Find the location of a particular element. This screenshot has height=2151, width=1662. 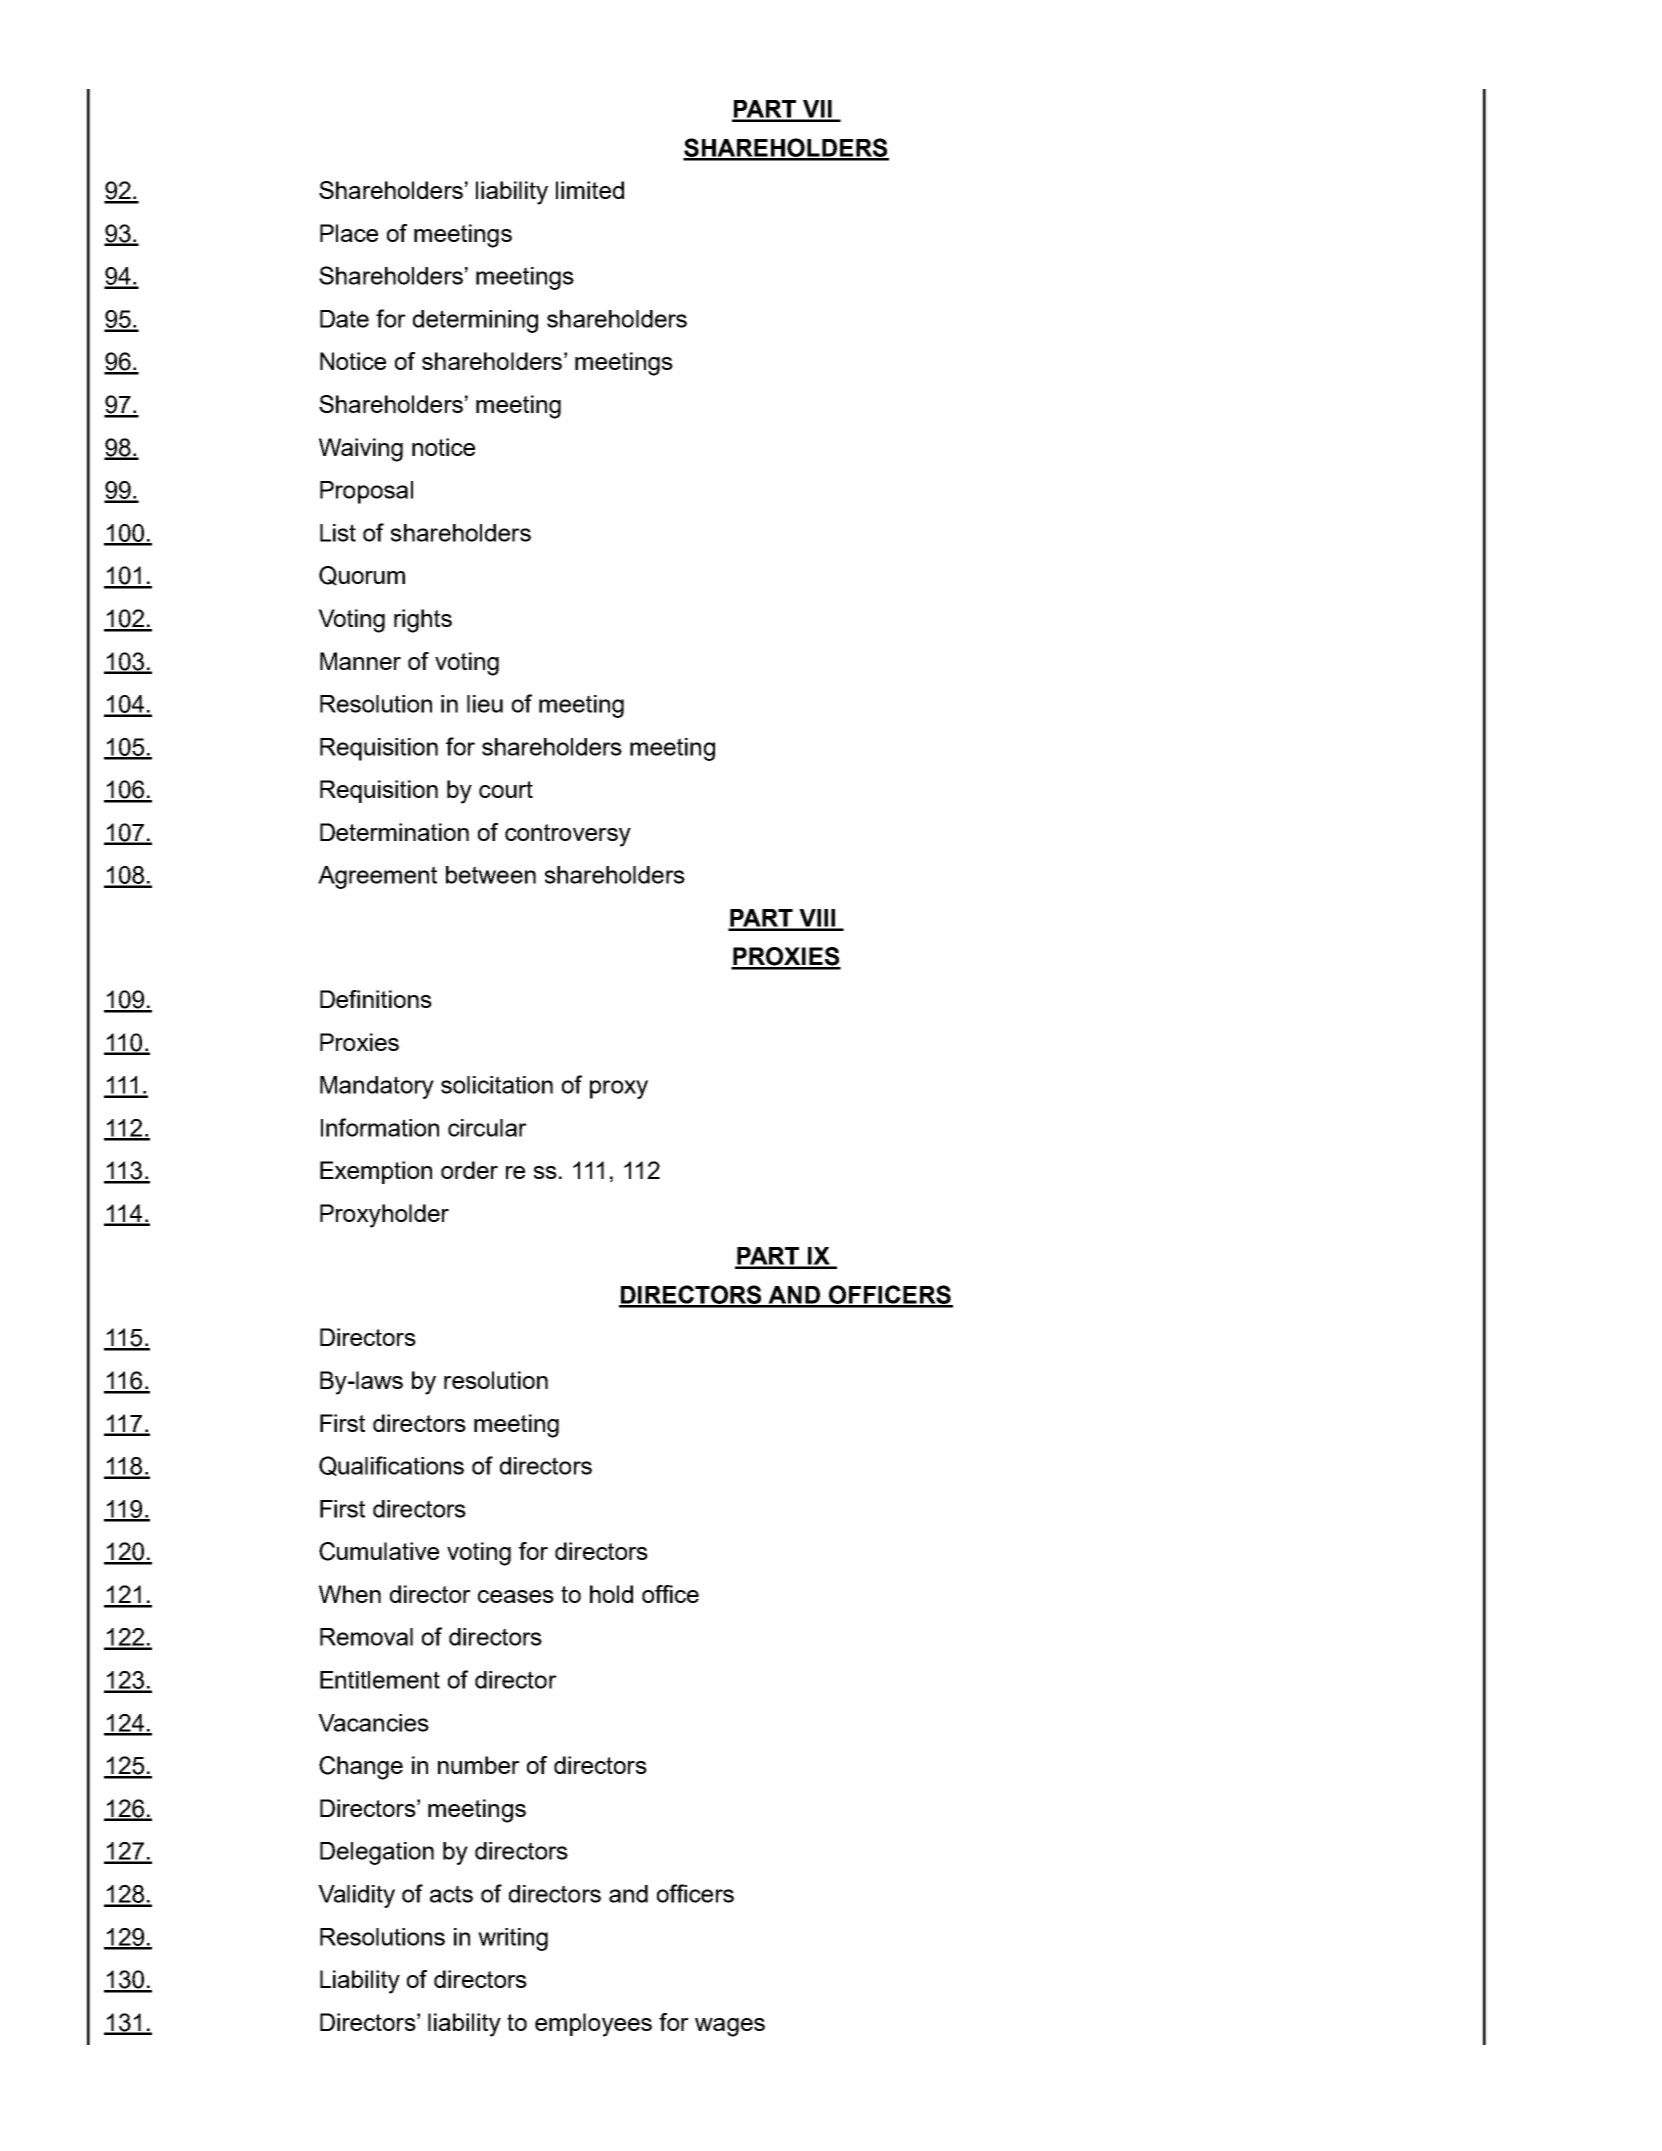

circular is located at coordinates (487, 1128).
